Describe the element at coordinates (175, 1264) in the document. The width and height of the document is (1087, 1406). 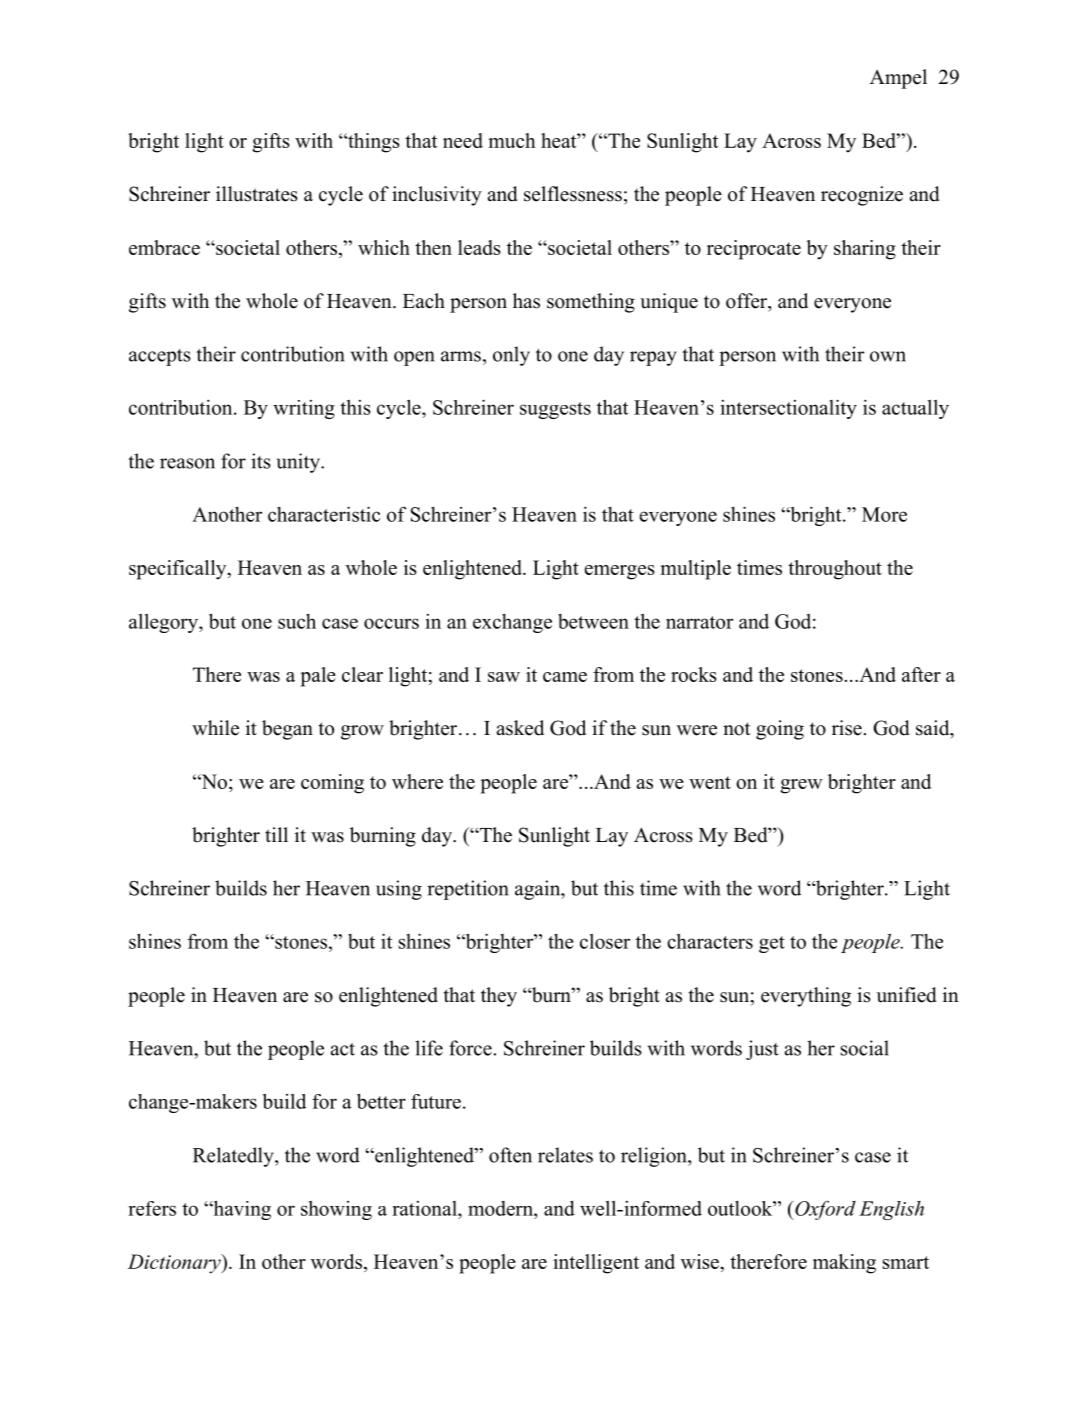
I see `Dictionary` at that location.
